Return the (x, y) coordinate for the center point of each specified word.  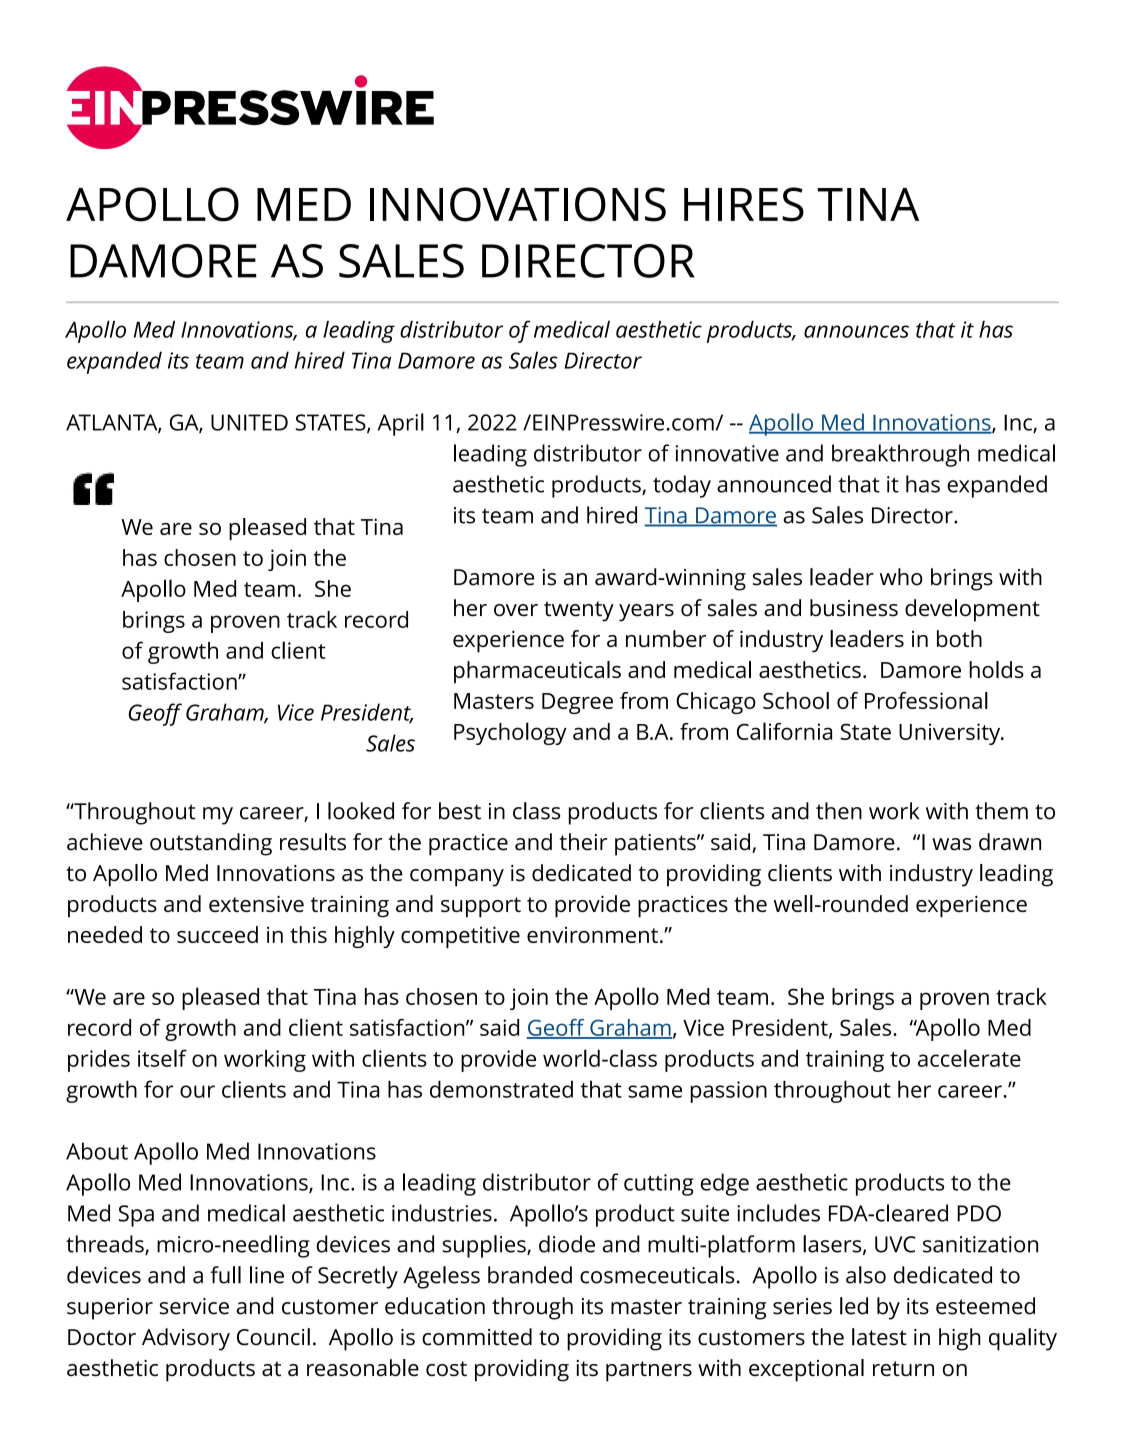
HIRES (744, 204)
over (516, 610)
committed (477, 1337)
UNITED (249, 422)
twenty (579, 611)
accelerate (969, 1058)
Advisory (186, 1339)
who (901, 577)
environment (592, 935)
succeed (217, 934)
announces (856, 331)
